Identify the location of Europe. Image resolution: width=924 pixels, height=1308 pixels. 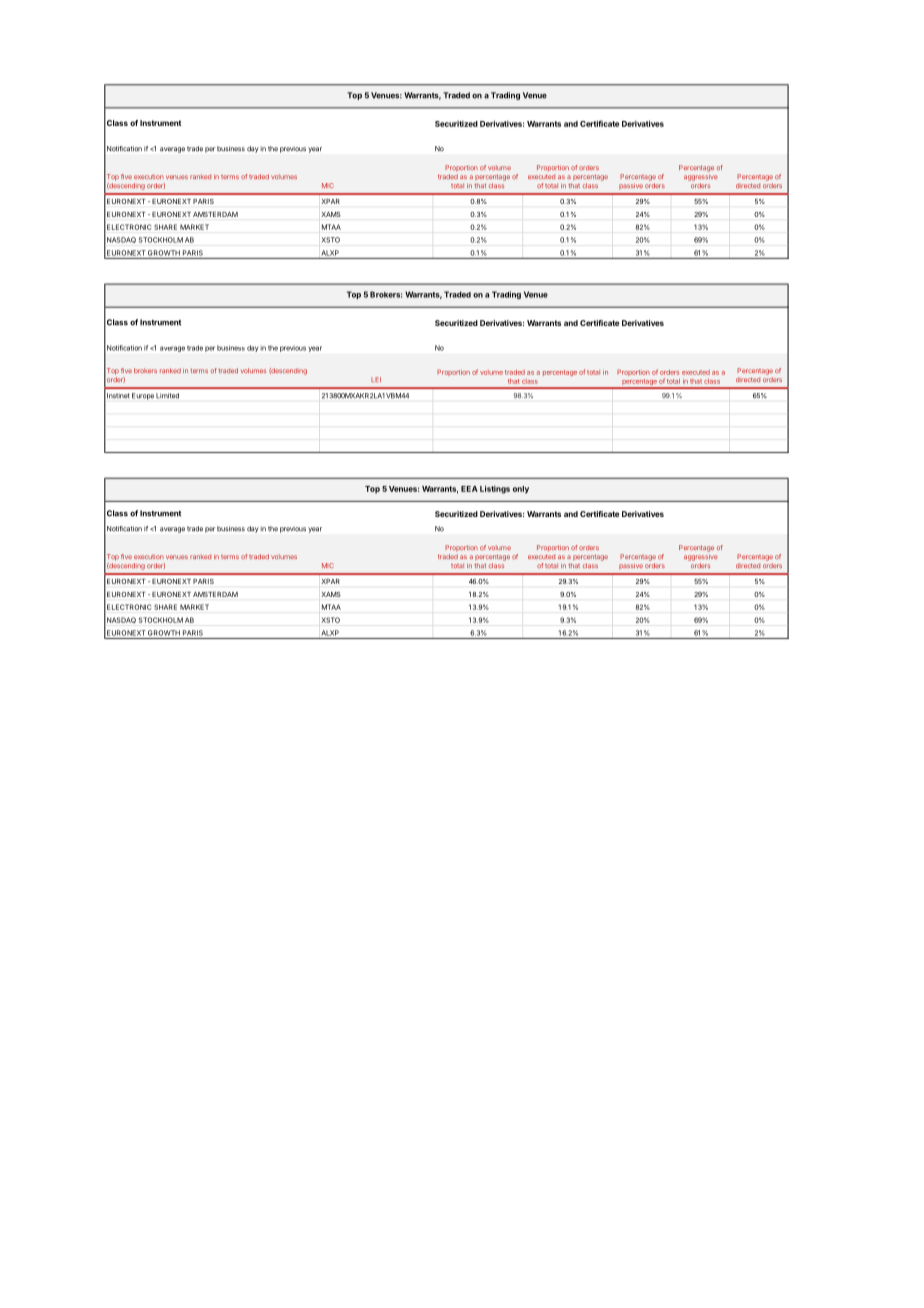
(143, 396).
